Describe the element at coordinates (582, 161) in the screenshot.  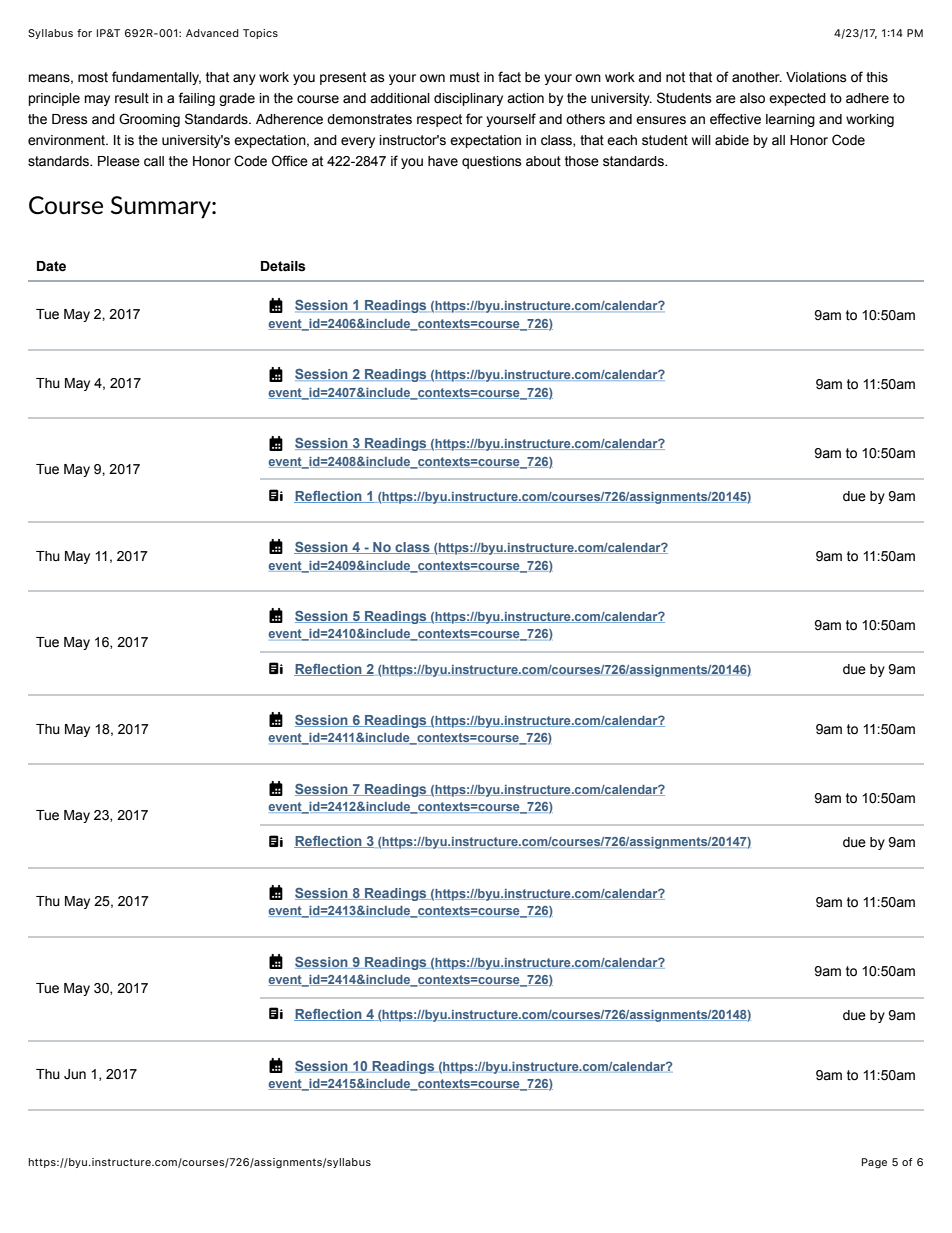
I see `those` at that location.
